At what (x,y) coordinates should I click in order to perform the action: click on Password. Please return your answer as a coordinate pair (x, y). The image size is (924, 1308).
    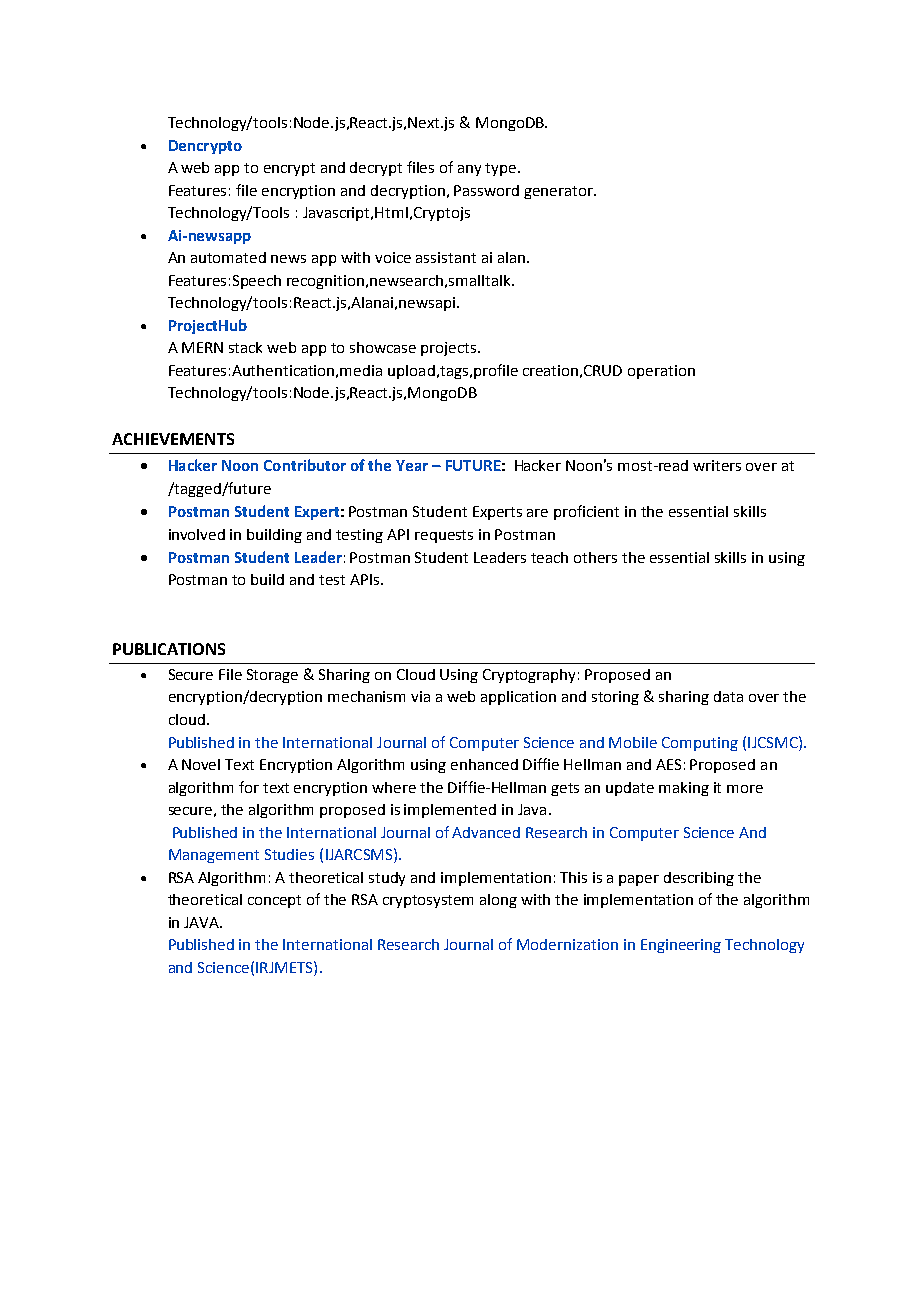
    Looking at the image, I should click on (486, 190).
